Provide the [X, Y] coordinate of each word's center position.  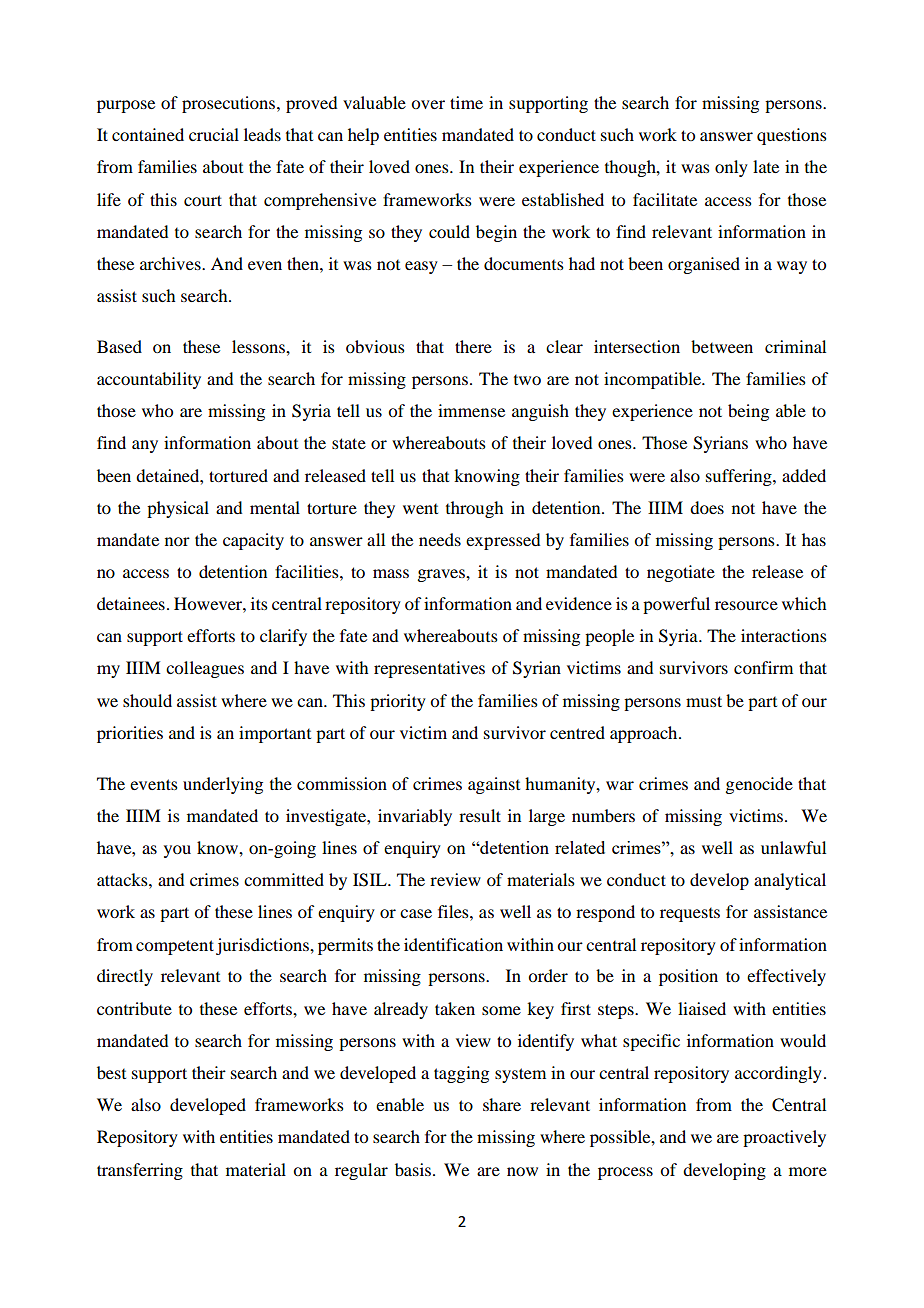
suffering [740, 477]
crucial [214, 134]
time [466, 102]
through [474, 509]
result [480, 815]
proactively [784, 1138]
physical [178, 509]
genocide [759, 785]
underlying [223, 785]
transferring [140, 1171]
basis [413, 1169]
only [731, 168]
